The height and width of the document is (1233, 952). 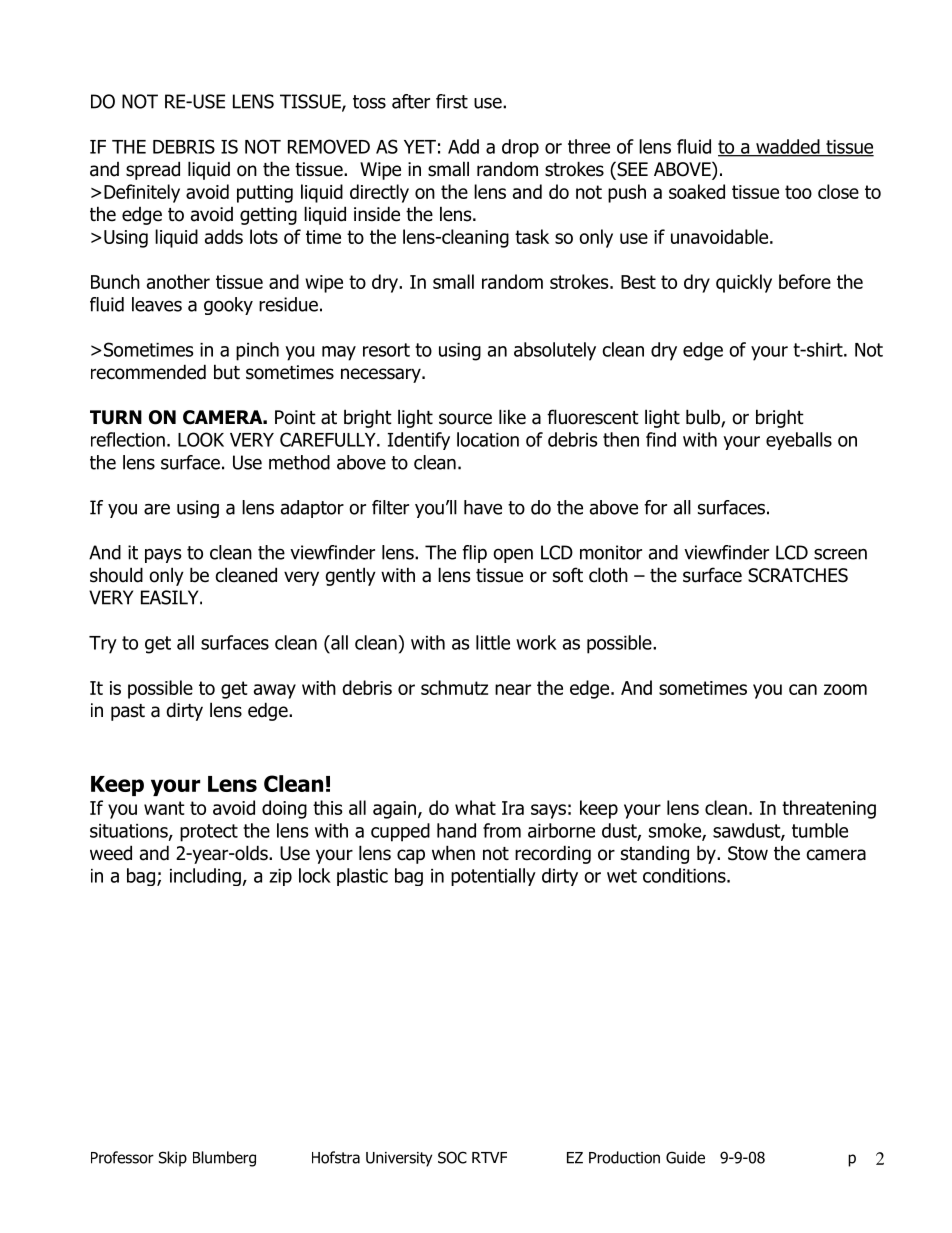 What do you see at coordinates (201, 439) in the document?
I see `LOOK` at bounding box center [201, 439].
